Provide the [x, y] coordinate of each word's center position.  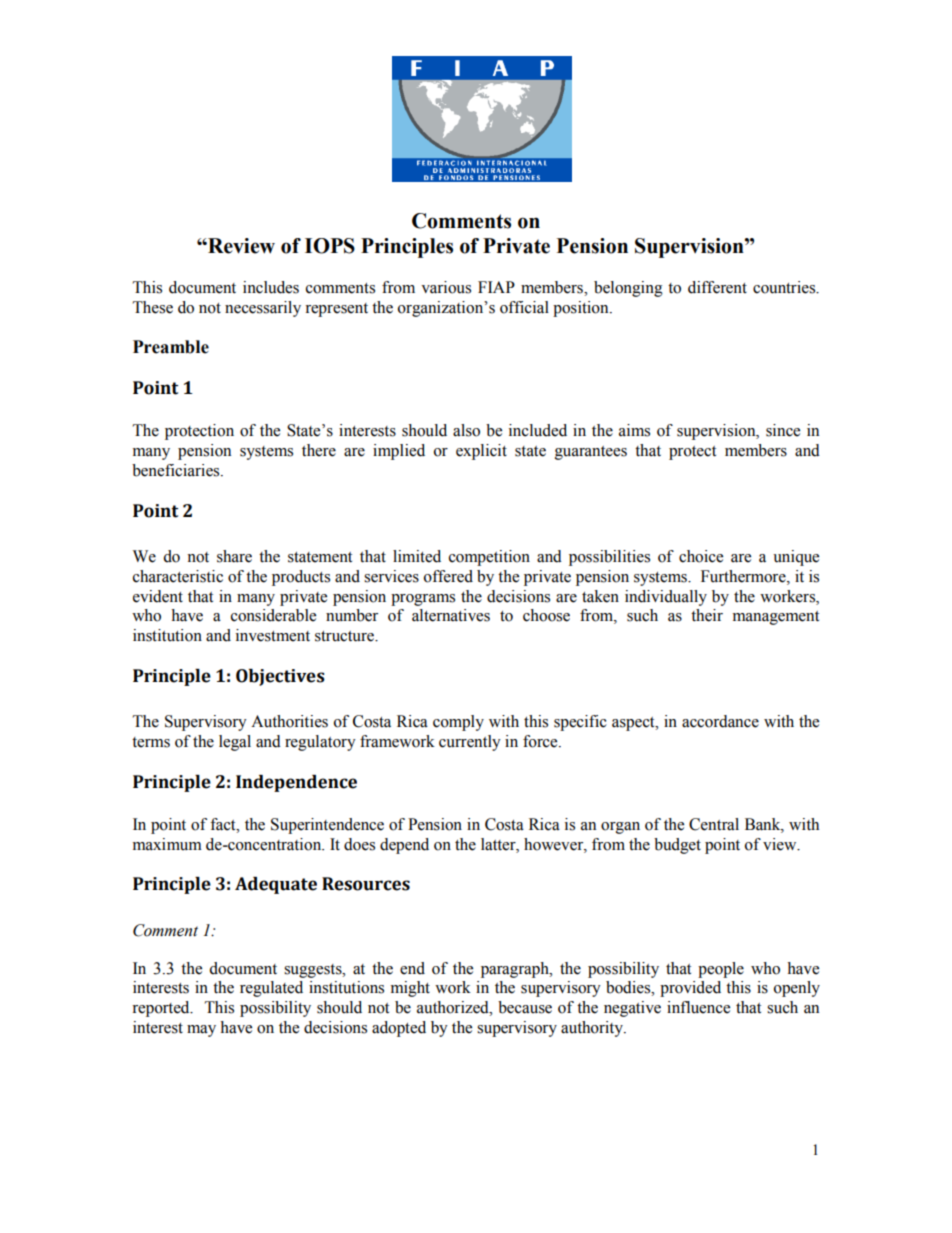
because [525, 1007]
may [201, 1031]
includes [271, 287]
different [717, 287]
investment [273, 635]
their [707, 615]
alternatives [451, 615]
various [446, 287]
